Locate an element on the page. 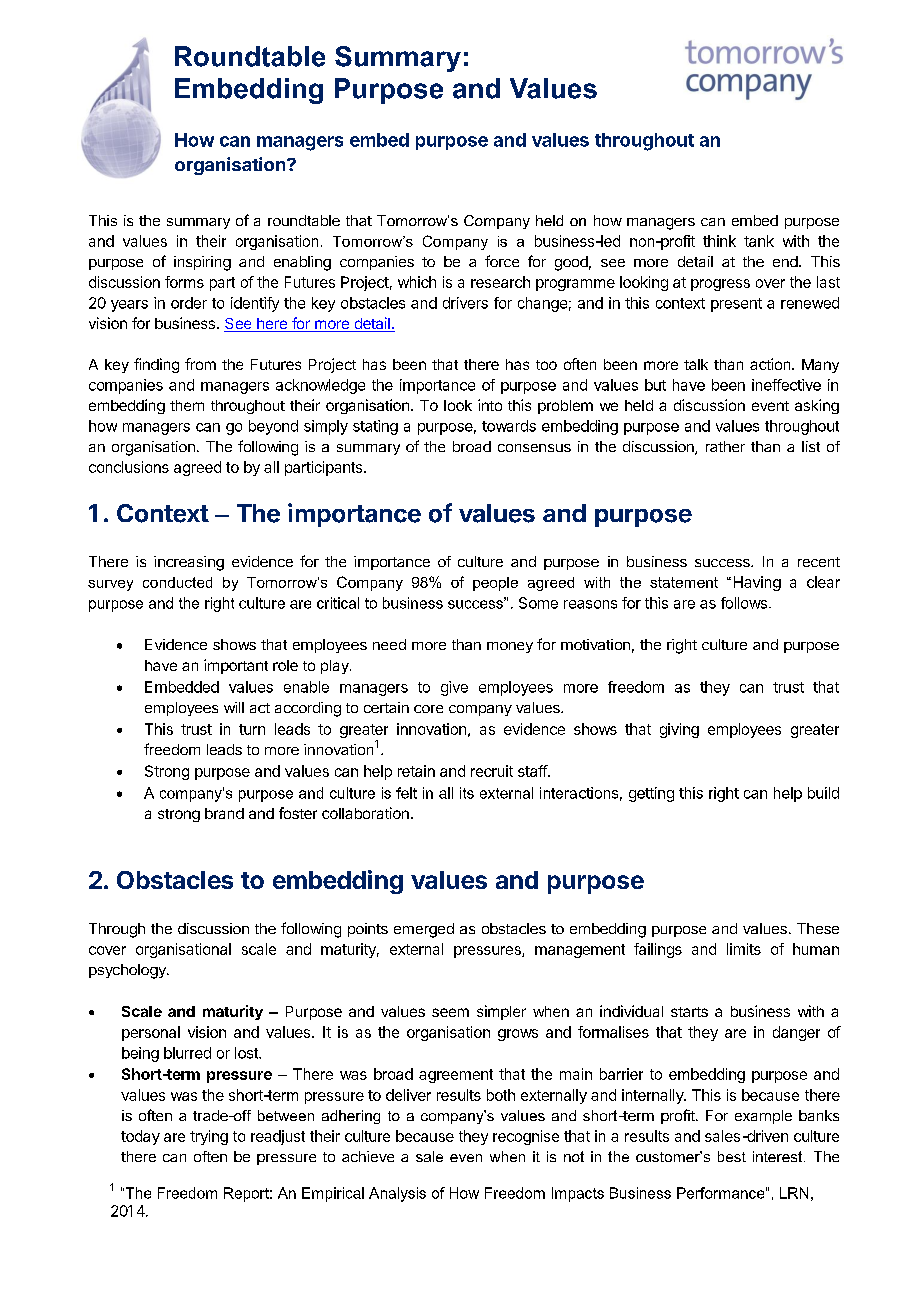 The image size is (924, 1308). recognise is located at coordinates (526, 1137).
